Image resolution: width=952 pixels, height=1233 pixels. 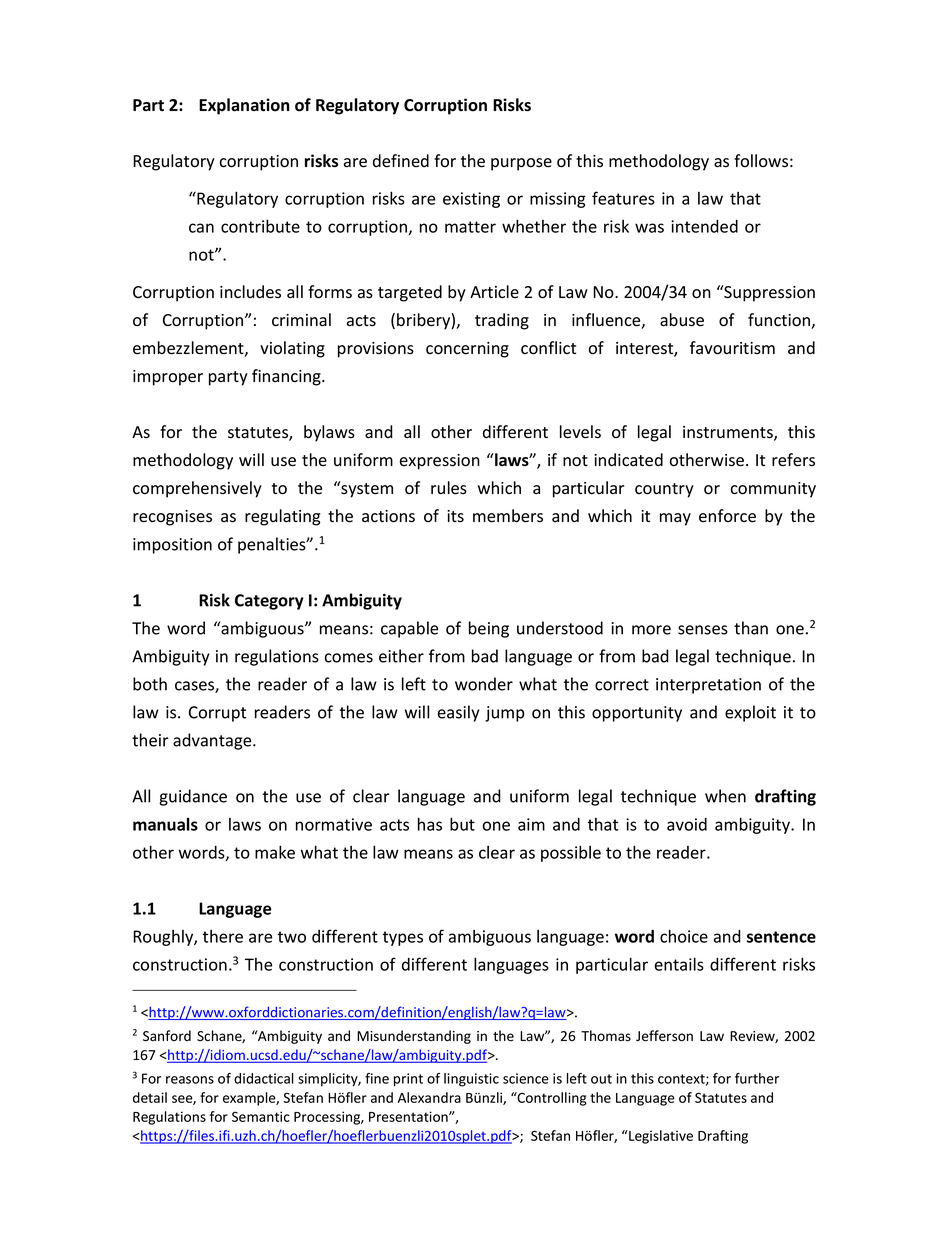 What do you see at coordinates (521, 164) in the document?
I see `purpose` at bounding box center [521, 164].
